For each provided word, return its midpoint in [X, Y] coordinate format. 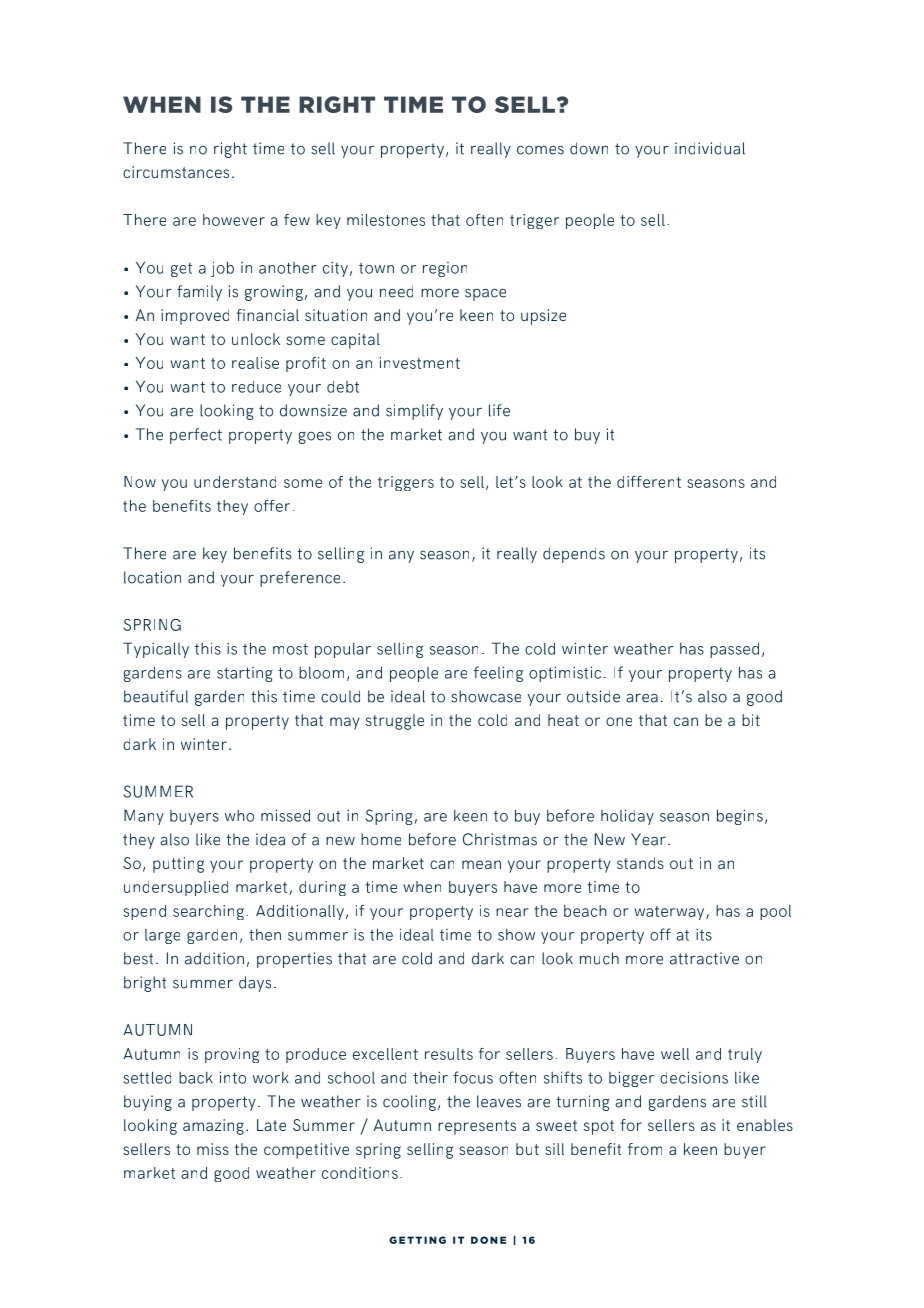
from [645, 1149]
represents [477, 1127]
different [649, 482]
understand [235, 482]
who [239, 816]
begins [740, 817]
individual [710, 148]
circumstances [176, 172]
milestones [386, 220]
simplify [414, 412]
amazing [213, 1127]
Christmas [500, 839]
